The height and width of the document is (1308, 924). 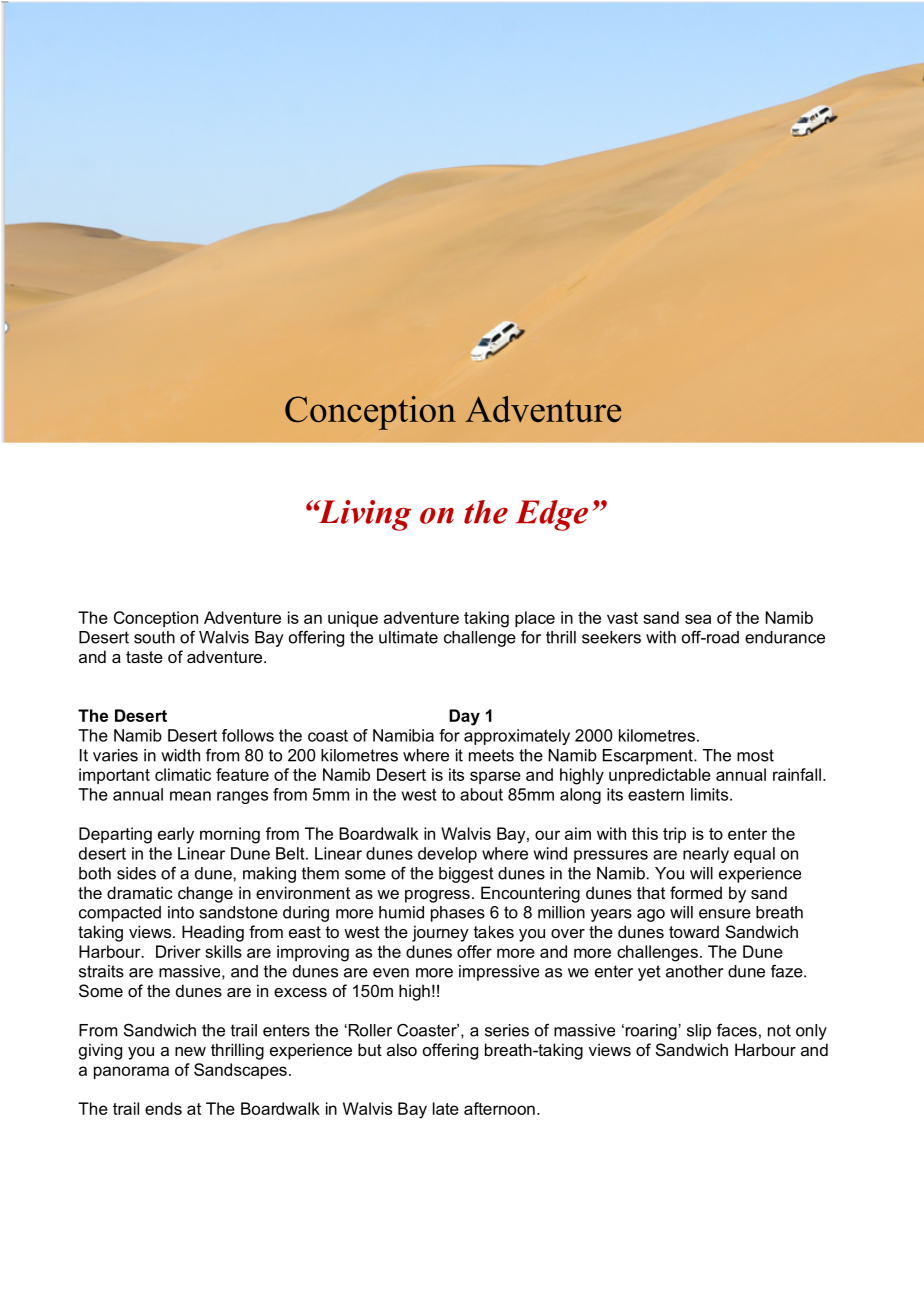 What do you see at coordinates (551, 515) in the document?
I see `Edge` at bounding box center [551, 515].
